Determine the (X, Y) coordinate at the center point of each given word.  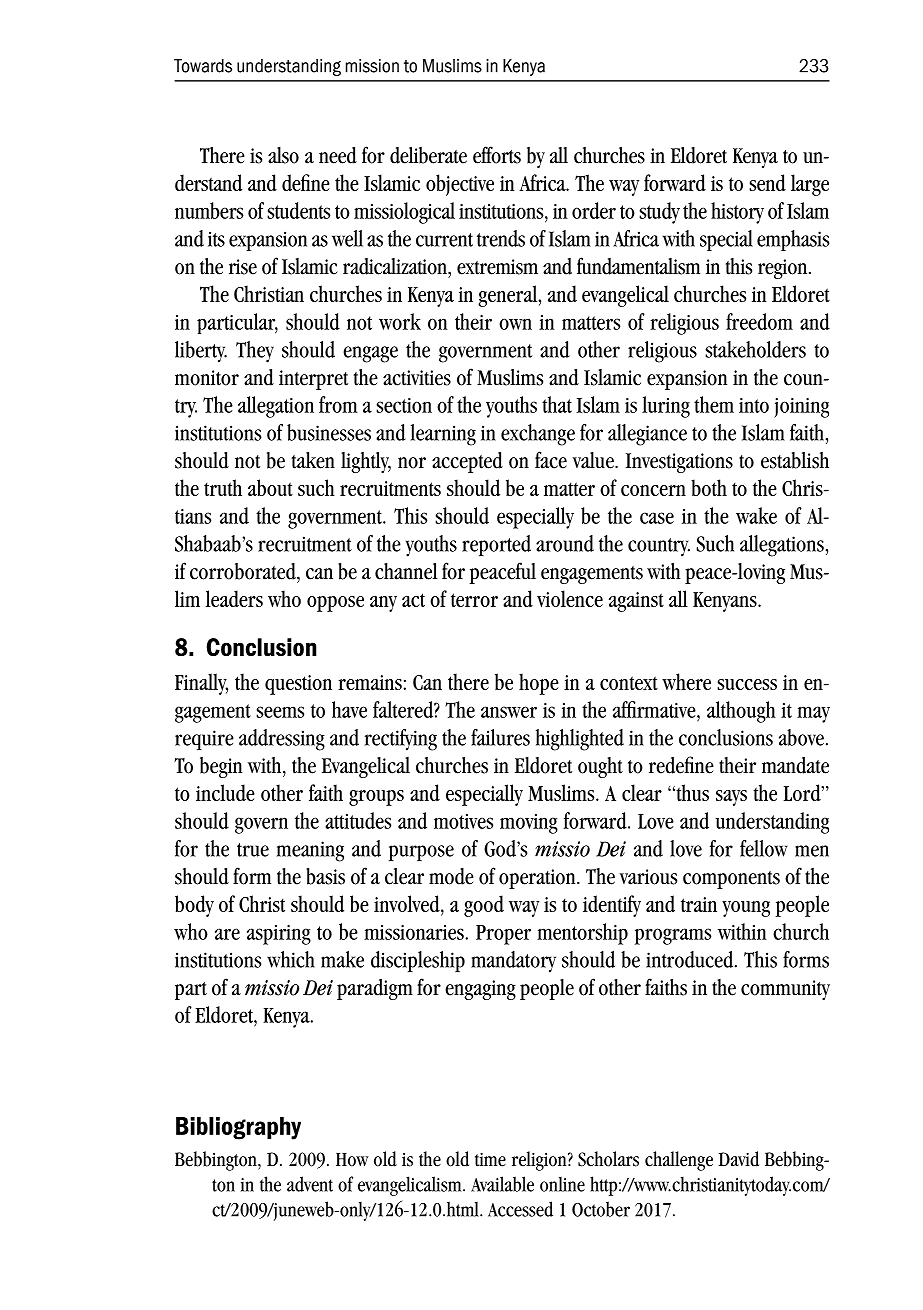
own (515, 324)
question (298, 685)
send (767, 182)
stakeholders (755, 349)
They (255, 352)
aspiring (279, 935)
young (746, 909)
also (283, 155)
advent (310, 1184)
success (747, 684)
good (484, 906)
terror (474, 600)
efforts (497, 155)
